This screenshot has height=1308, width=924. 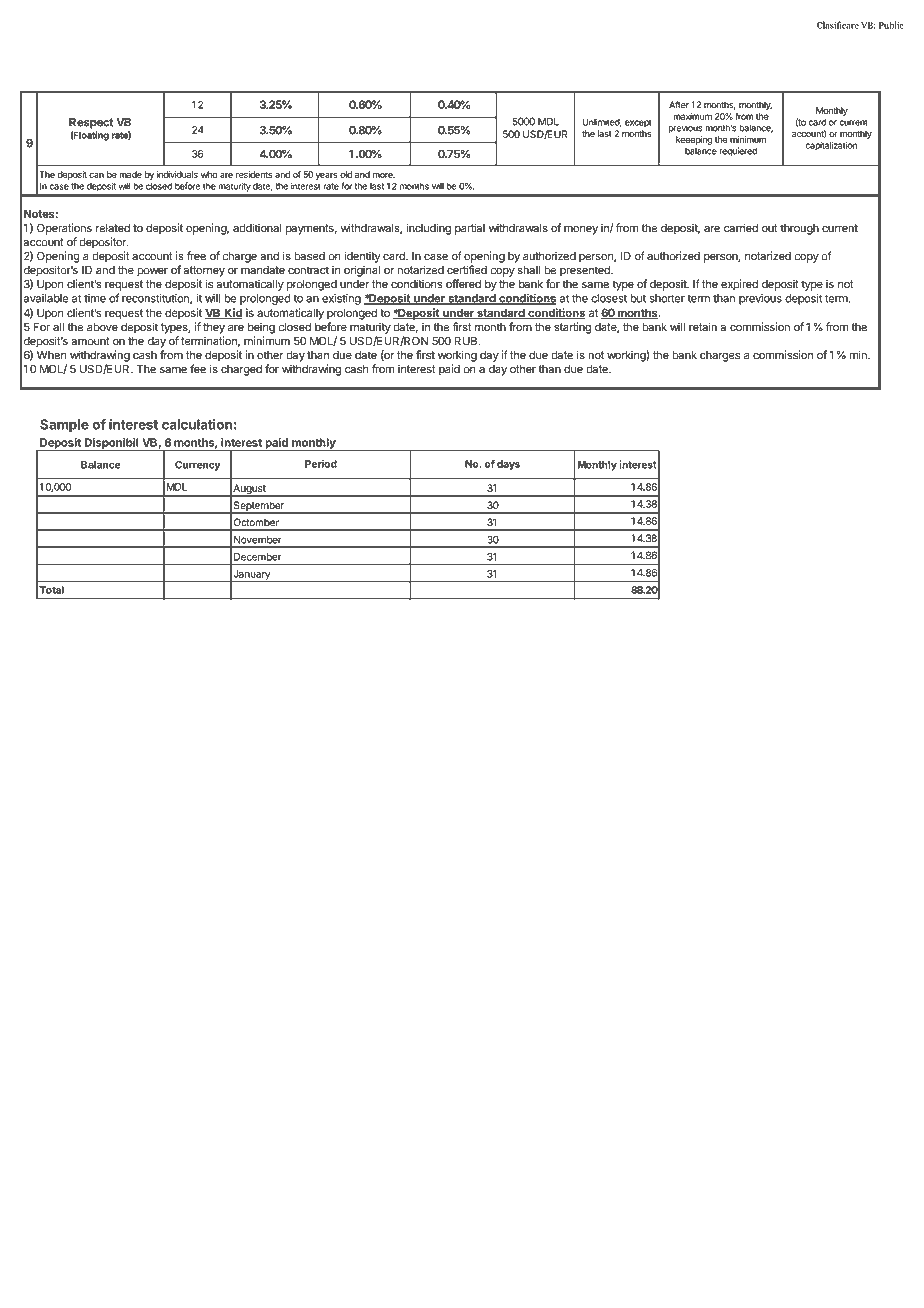 I want to click on Public, so click(x=891, y=25).
